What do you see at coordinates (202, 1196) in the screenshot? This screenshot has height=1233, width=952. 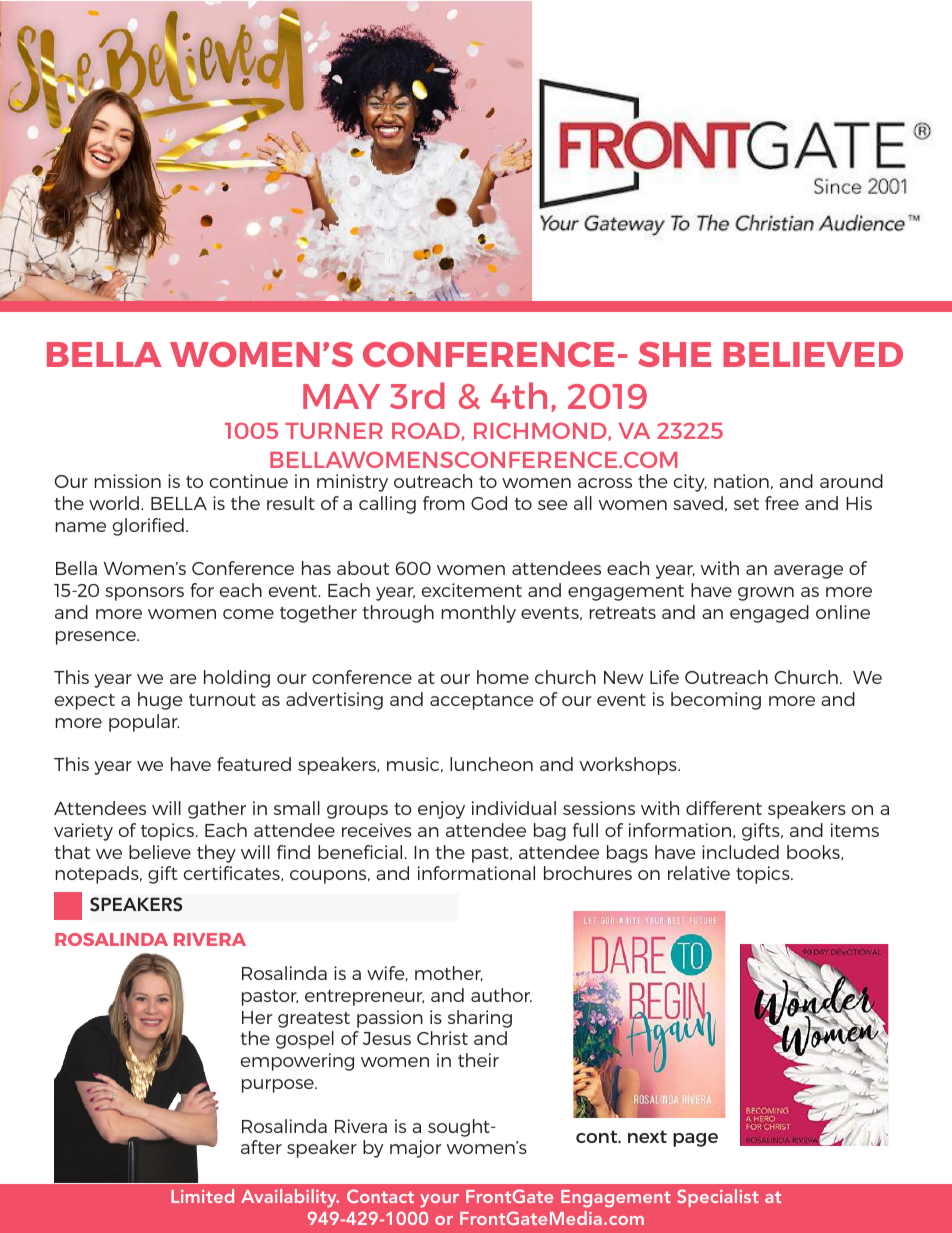 I see `Limited` at bounding box center [202, 1196].
